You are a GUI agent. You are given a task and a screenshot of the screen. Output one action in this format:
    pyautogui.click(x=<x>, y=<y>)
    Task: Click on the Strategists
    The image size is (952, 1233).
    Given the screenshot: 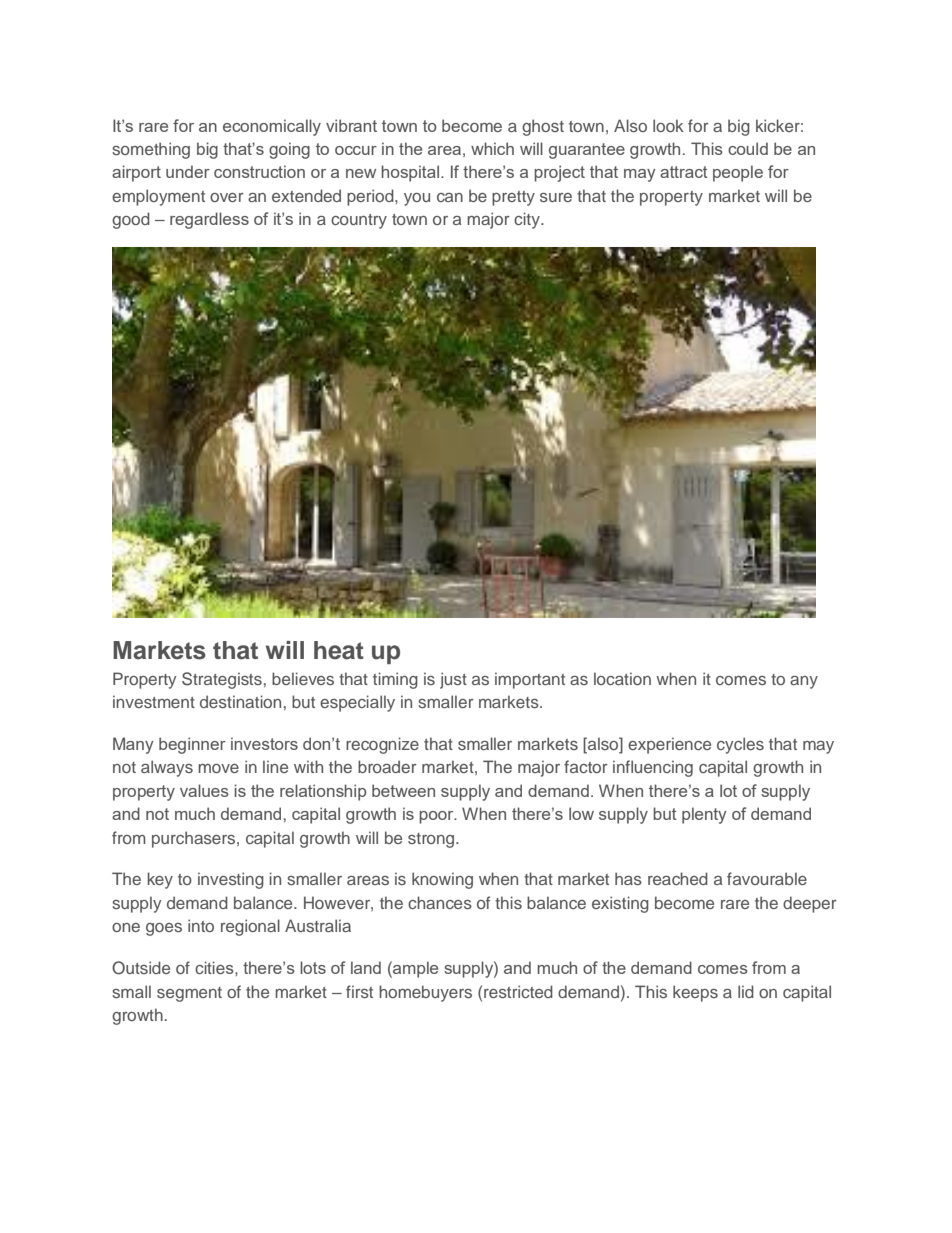 What is the action you would take?
    pyautogui.click(x=222, y=680)
